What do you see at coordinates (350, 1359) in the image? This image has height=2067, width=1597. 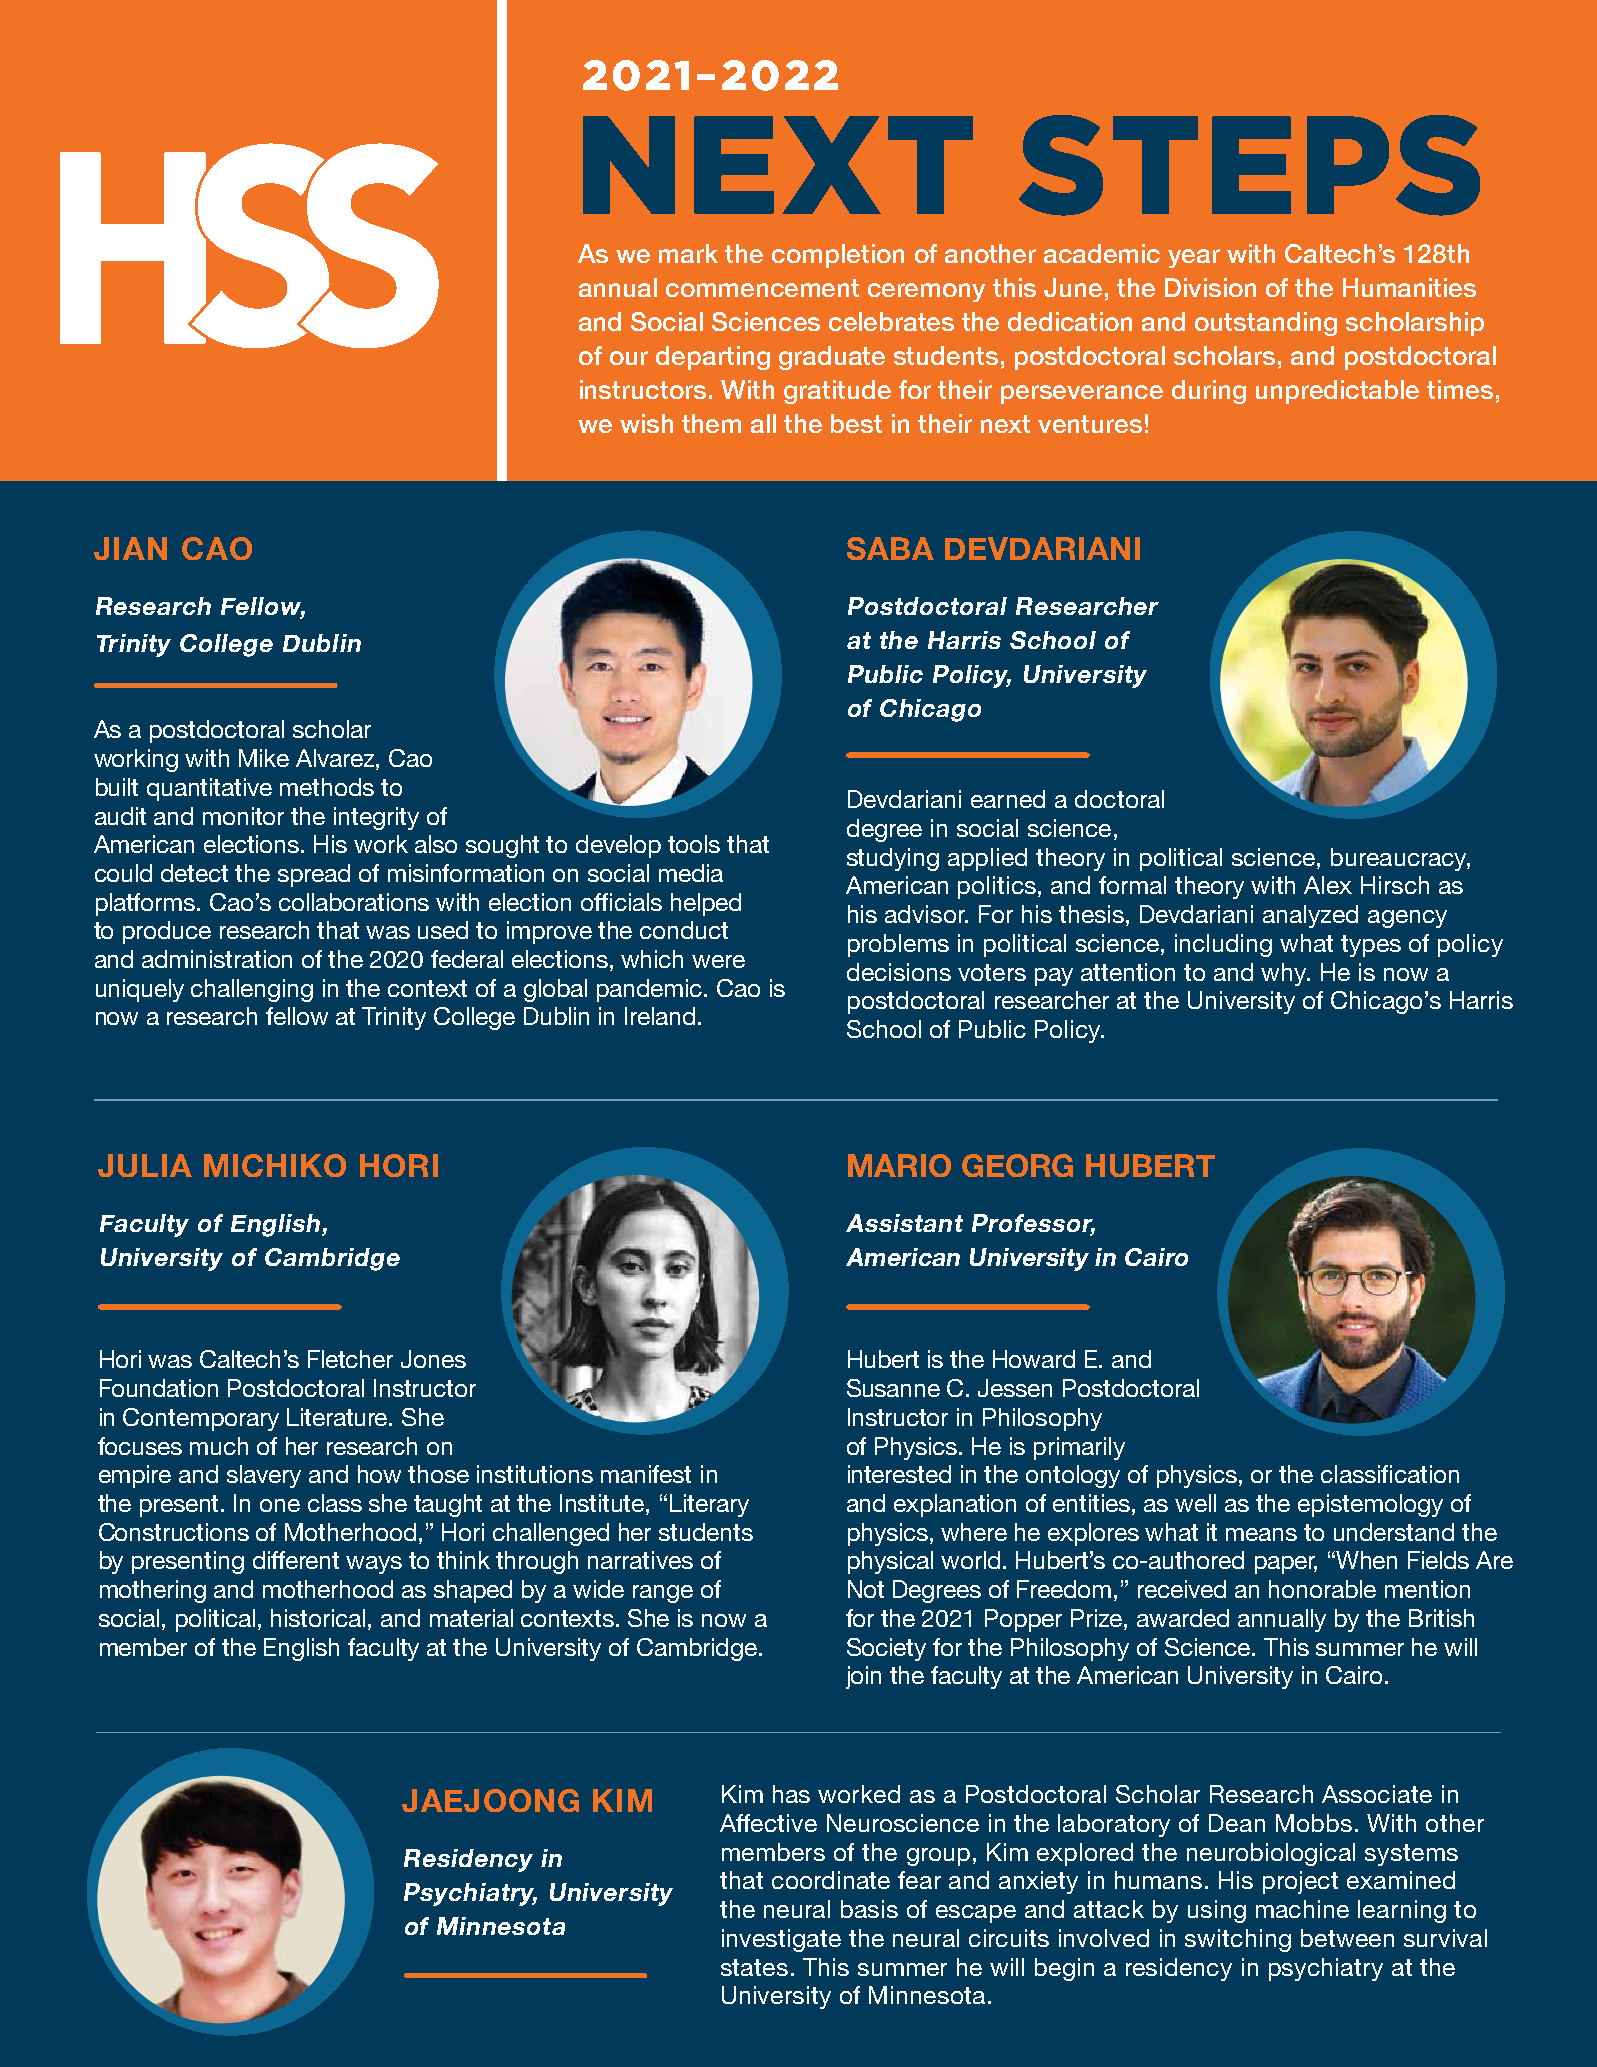 I see `Fletcher` at bounding box center [350, 1359].
